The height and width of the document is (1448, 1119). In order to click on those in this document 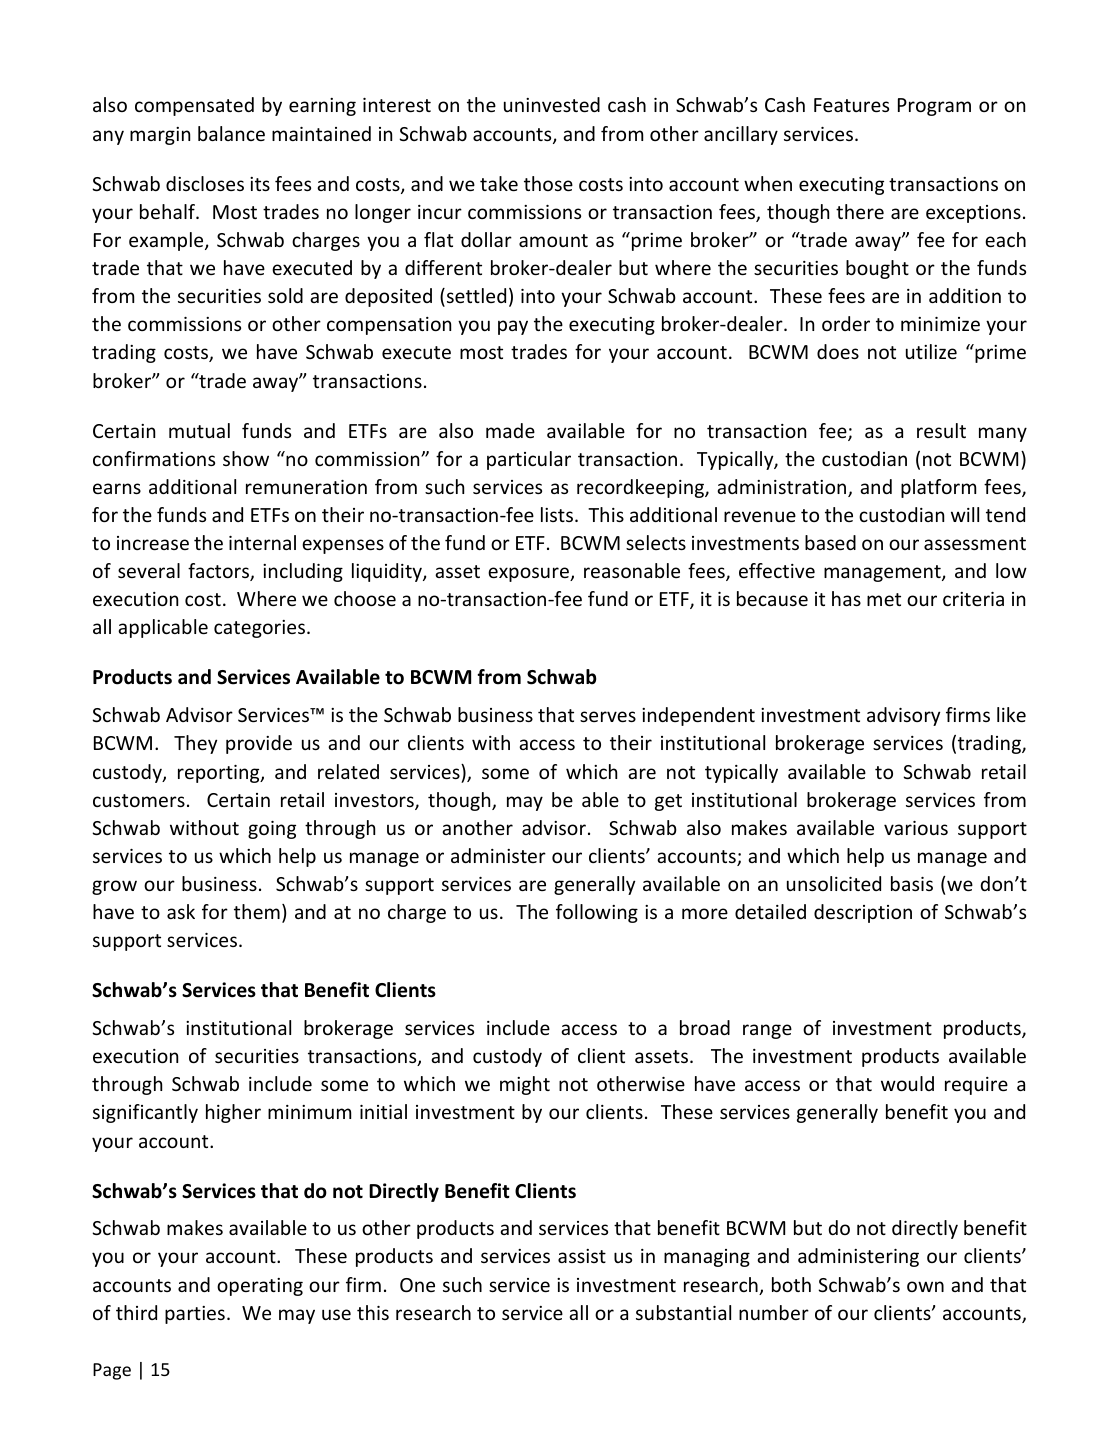, I will do `click(548, 183)`.
